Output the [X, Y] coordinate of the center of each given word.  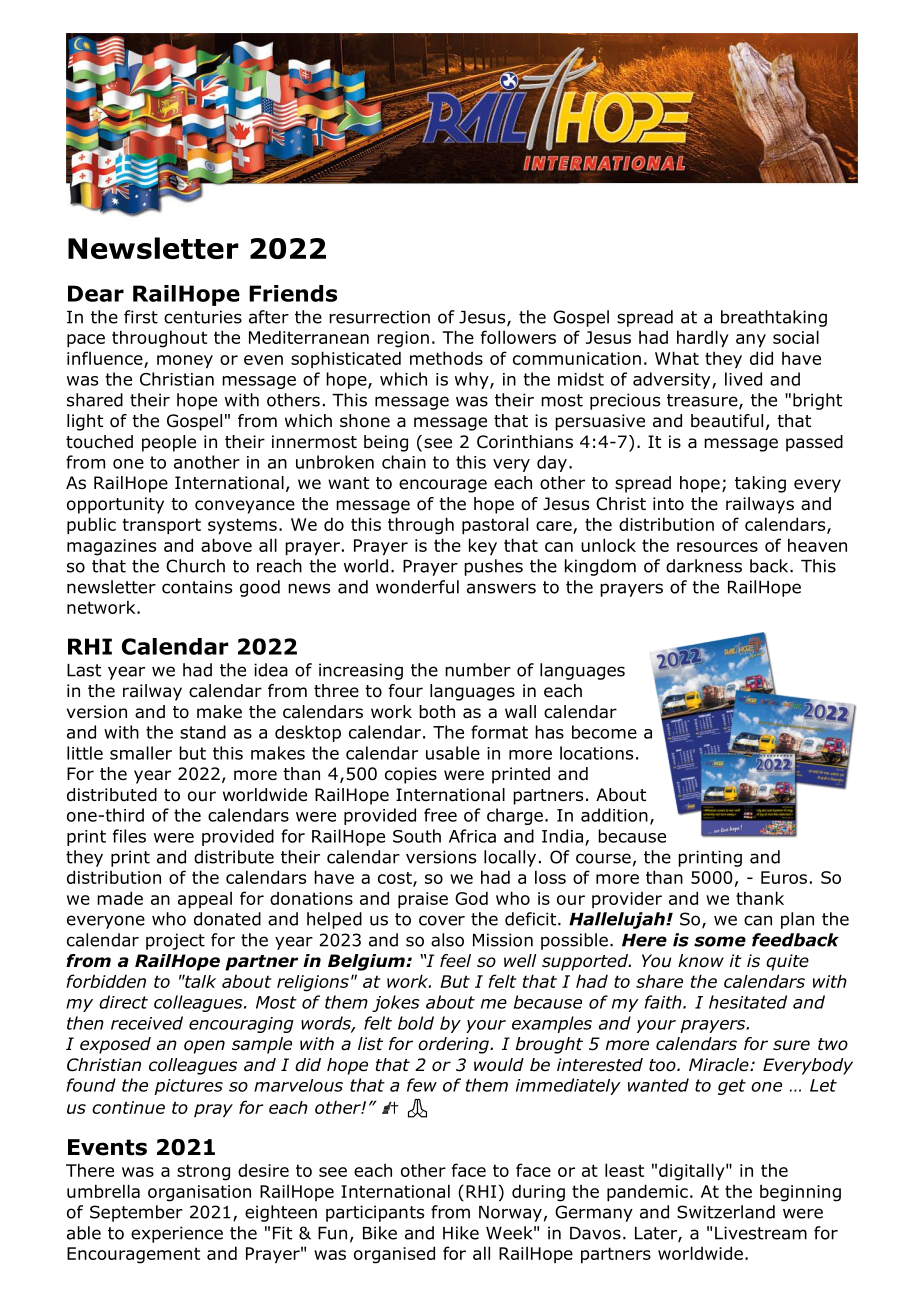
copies [411, 775]
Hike [461, 1233]
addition [614, 815]
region [403, 339]
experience [177, 1234]
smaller [141, 753]
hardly [703, 338]
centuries [203, 317]
